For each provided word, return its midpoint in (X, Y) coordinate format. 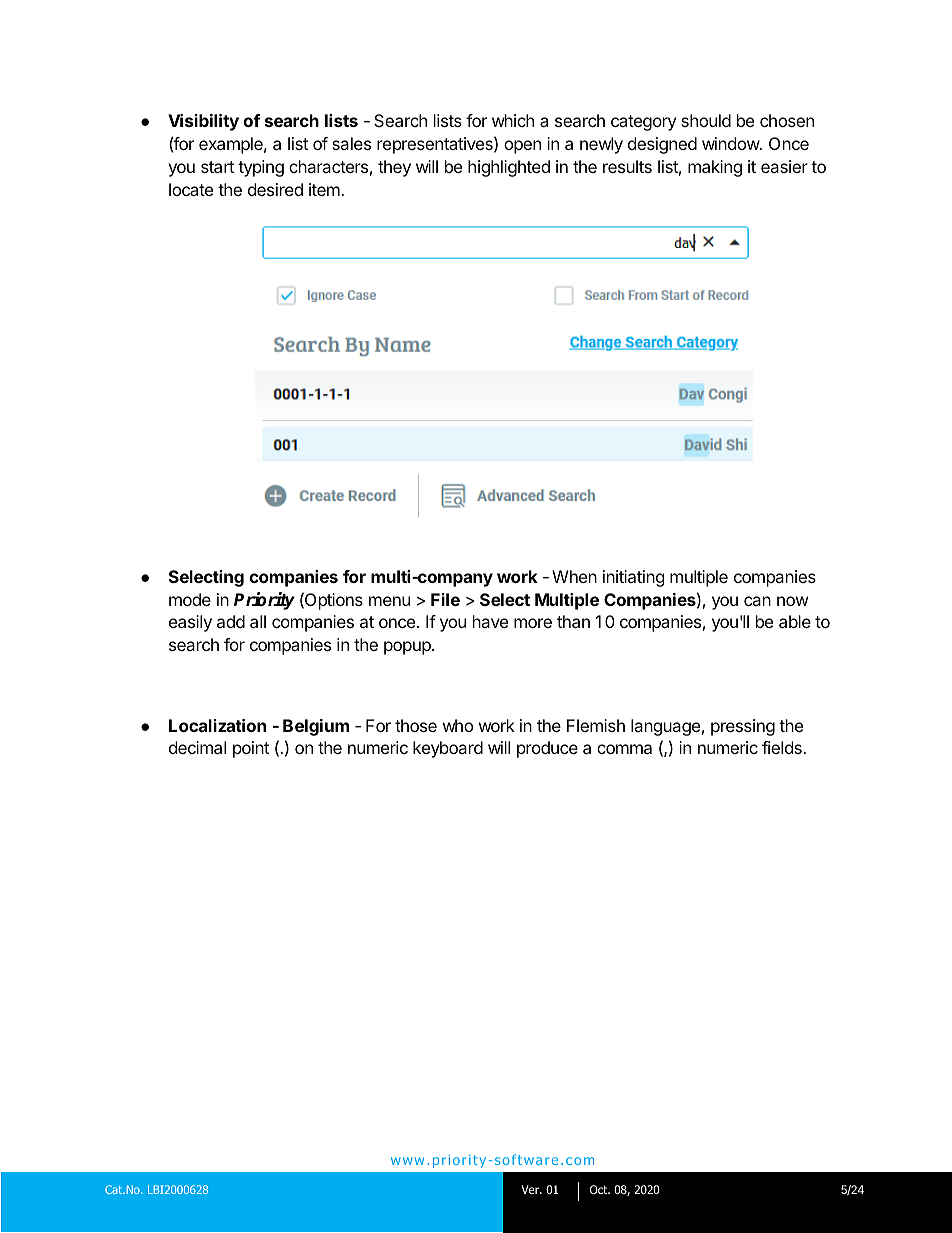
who (458, 725)
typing (261, 168)
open (522, 147)
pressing (743, 727)
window (731, 143)
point (251, 749)
